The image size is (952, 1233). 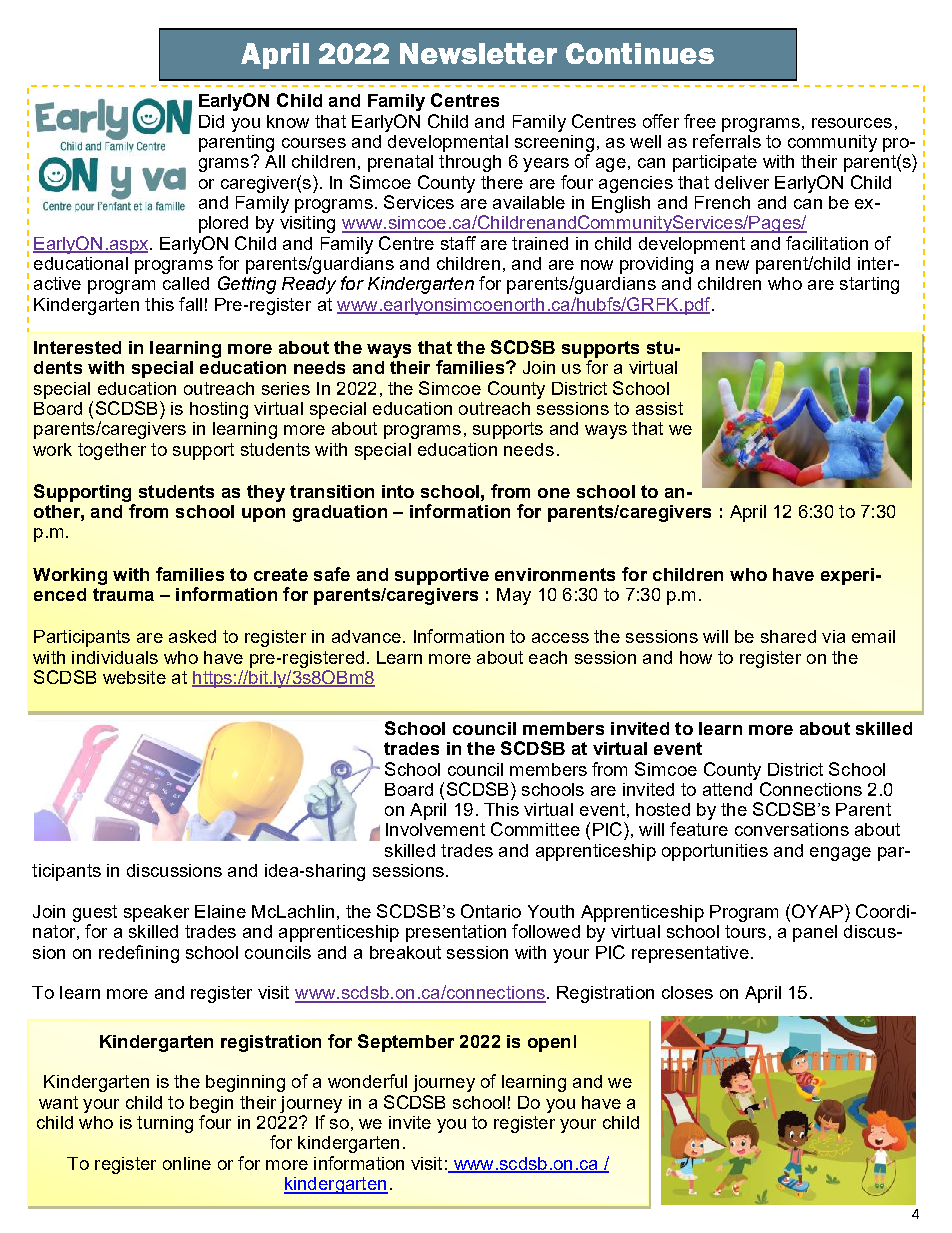 I want to click on May, so click(x=514, y=596).
